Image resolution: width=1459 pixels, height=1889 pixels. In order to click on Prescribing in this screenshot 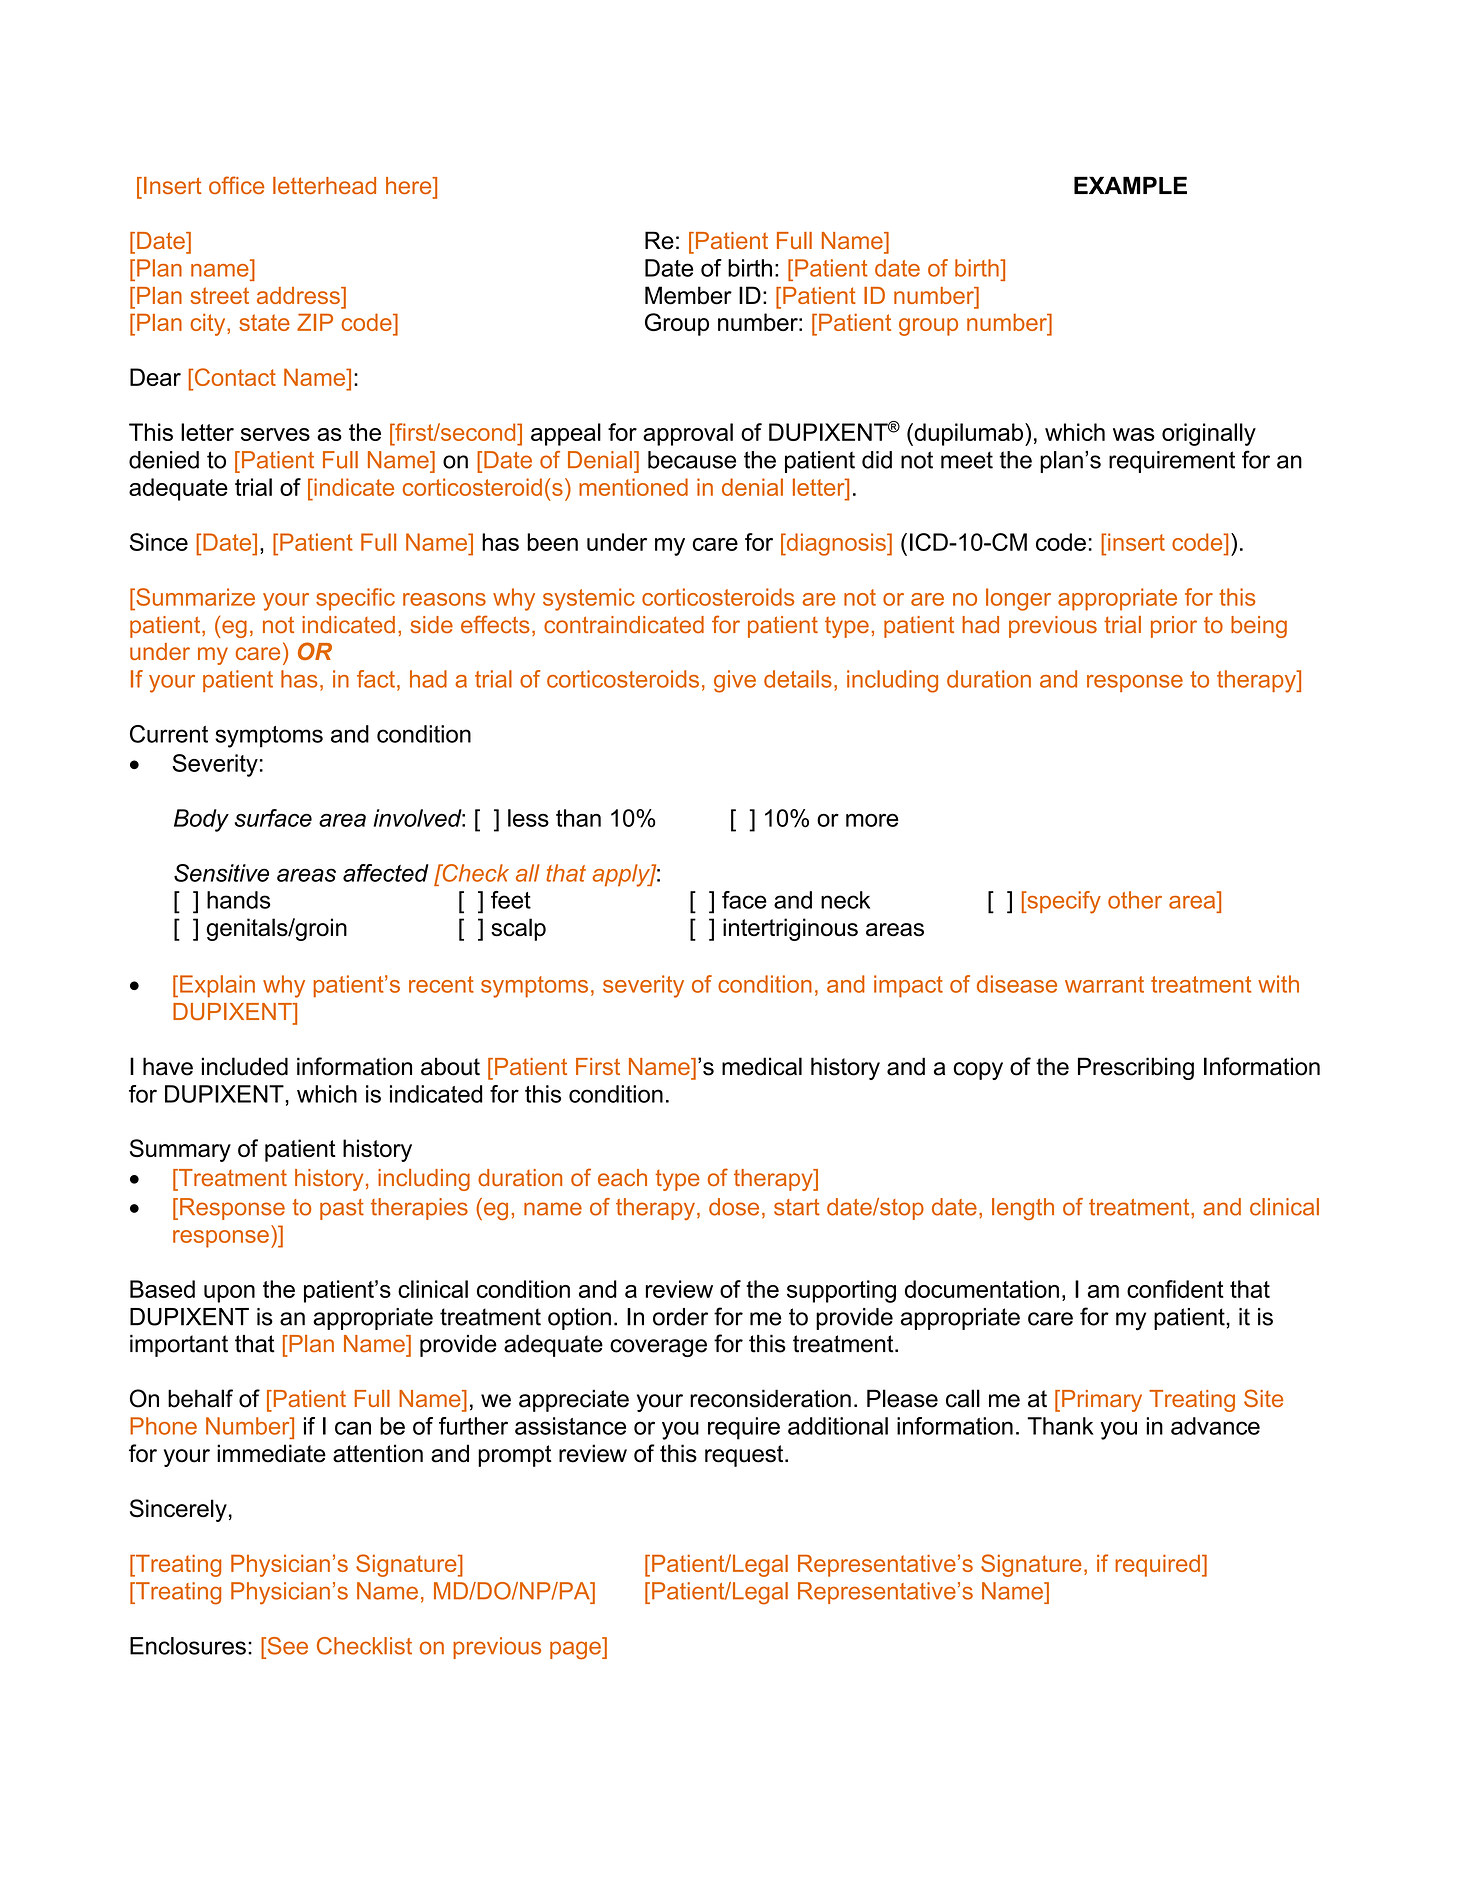, I will do `click(1136, 1068)`.
